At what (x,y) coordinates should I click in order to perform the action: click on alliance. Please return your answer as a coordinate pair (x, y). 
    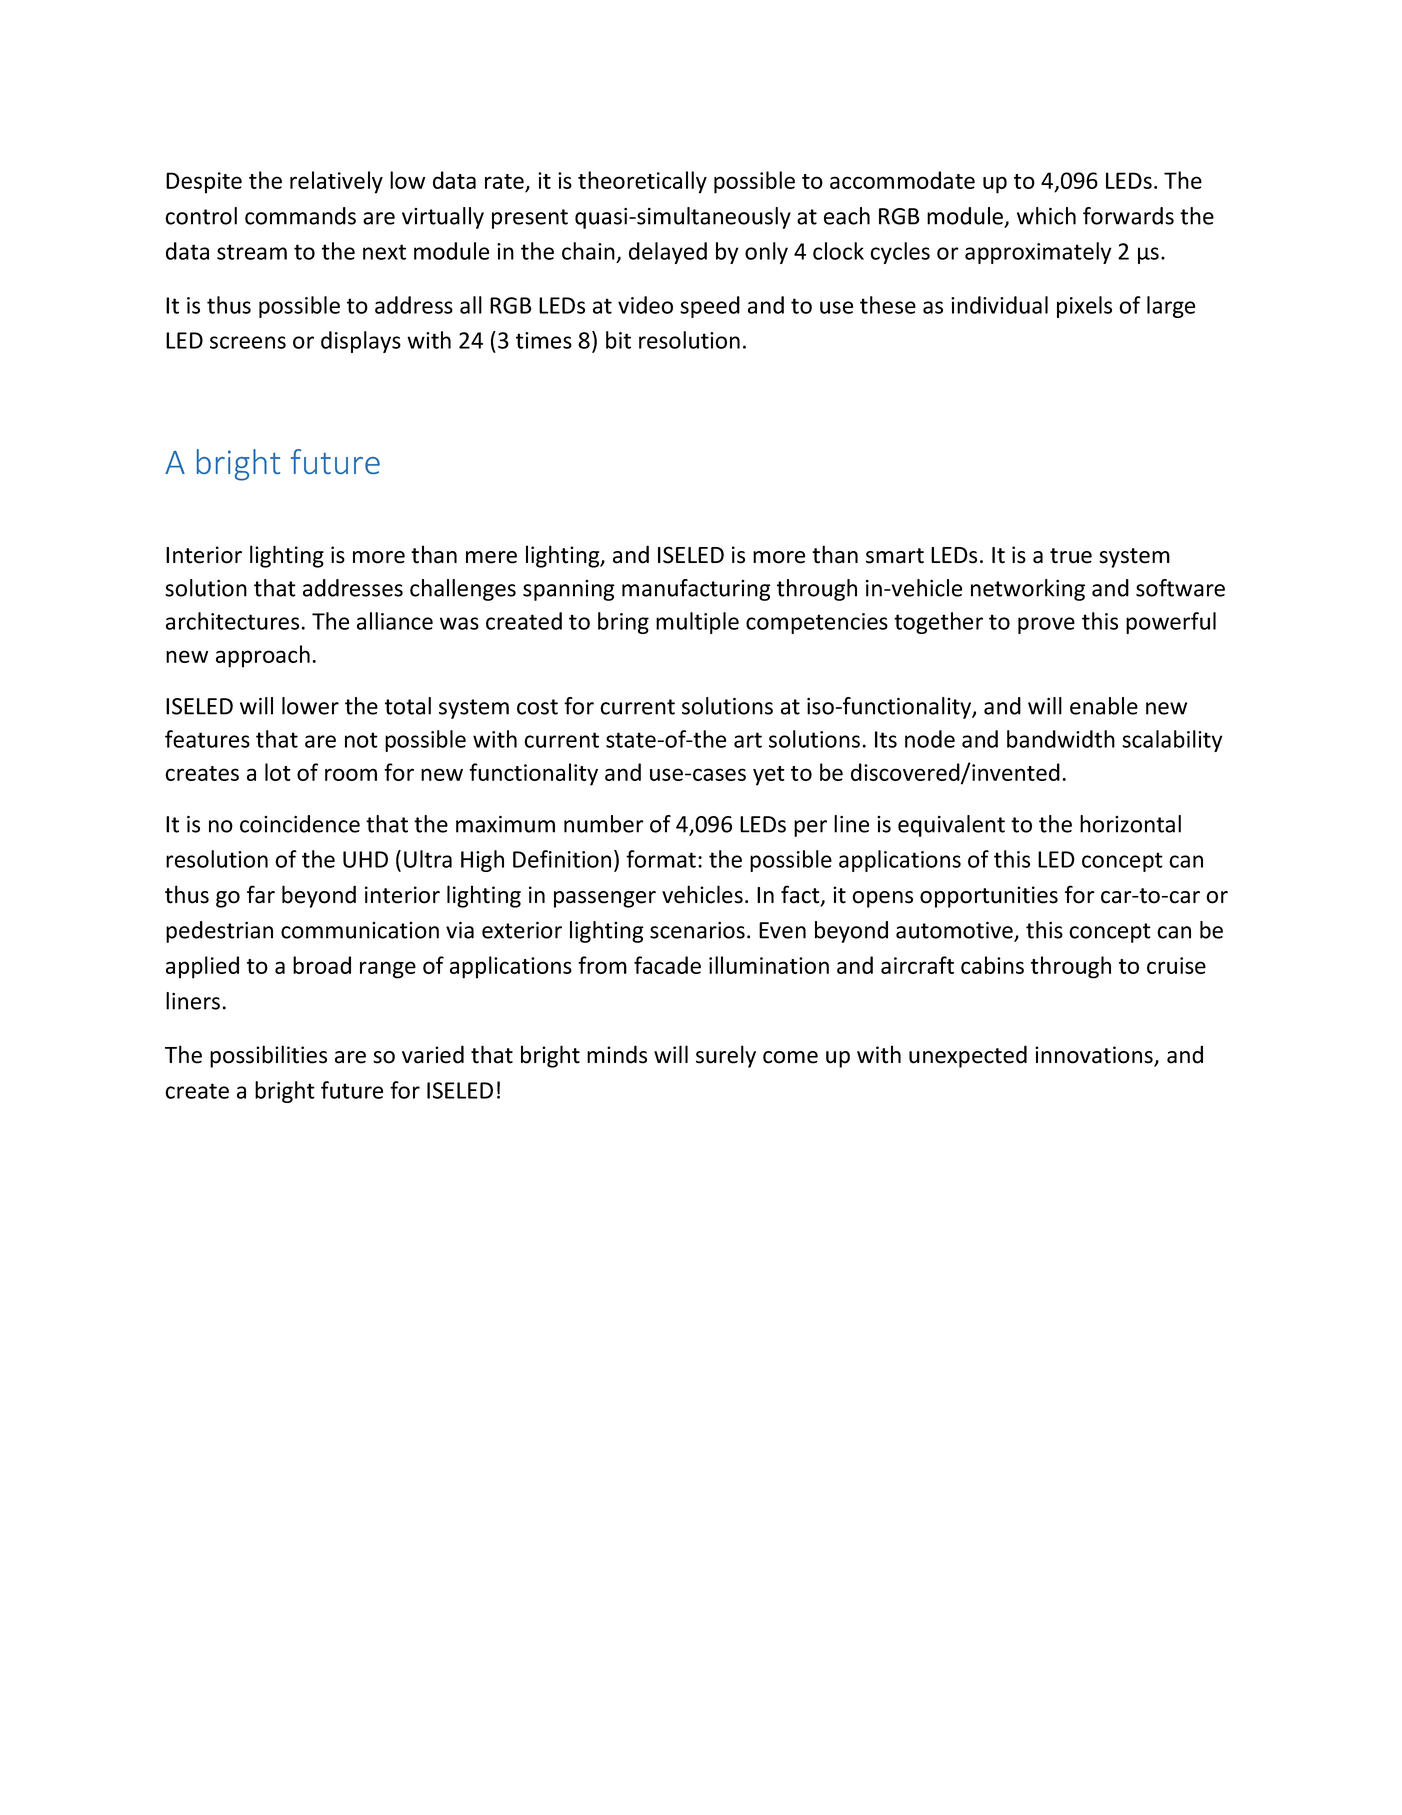
    Looking at the image, I should click on (395, 621).
